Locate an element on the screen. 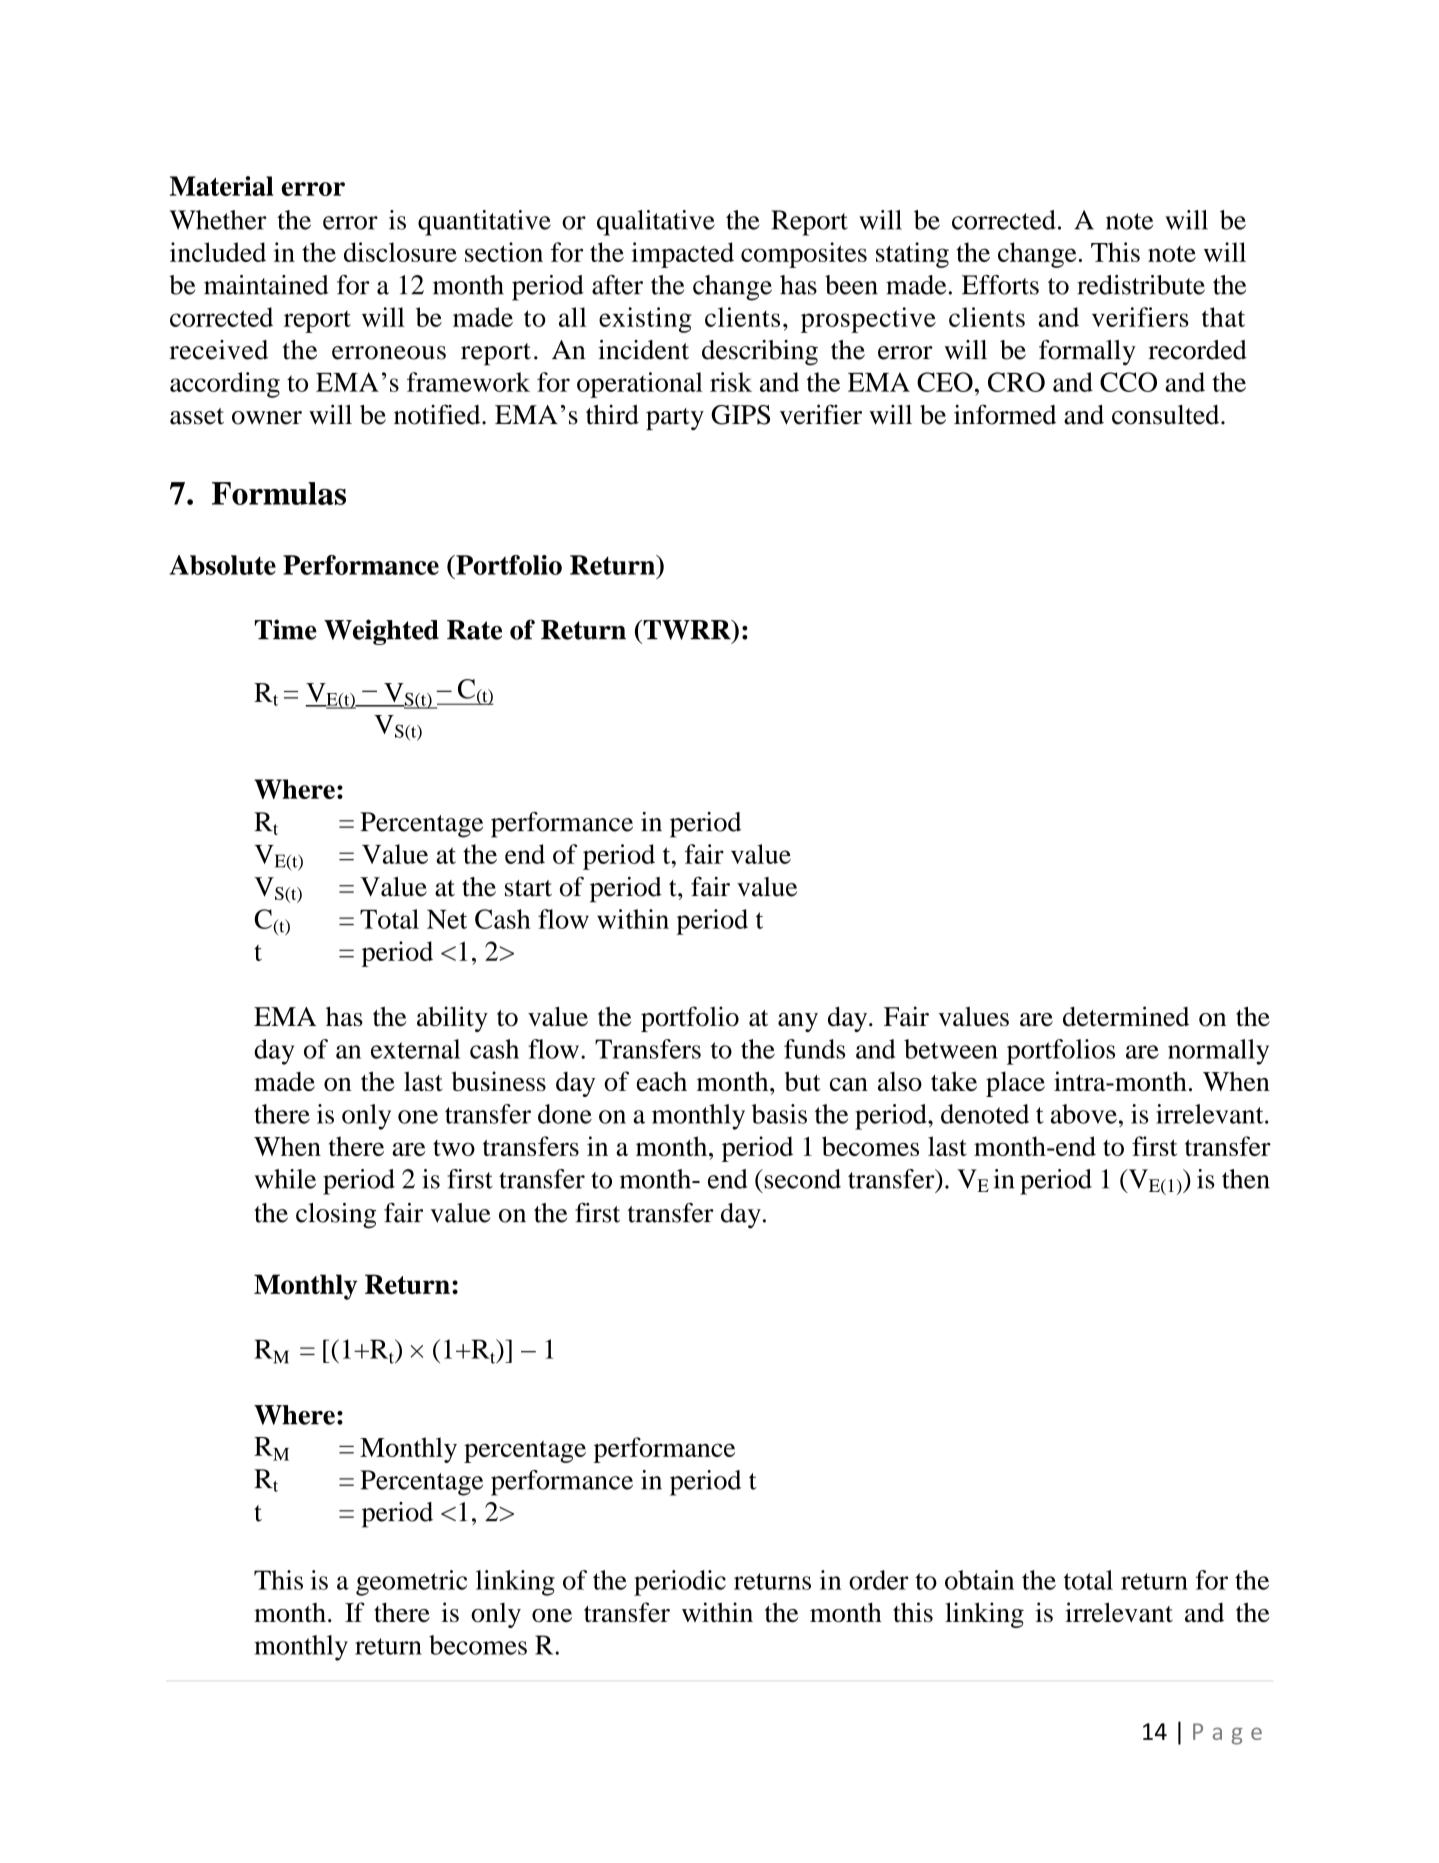  obtain is located at coordinates (979, 1580).
